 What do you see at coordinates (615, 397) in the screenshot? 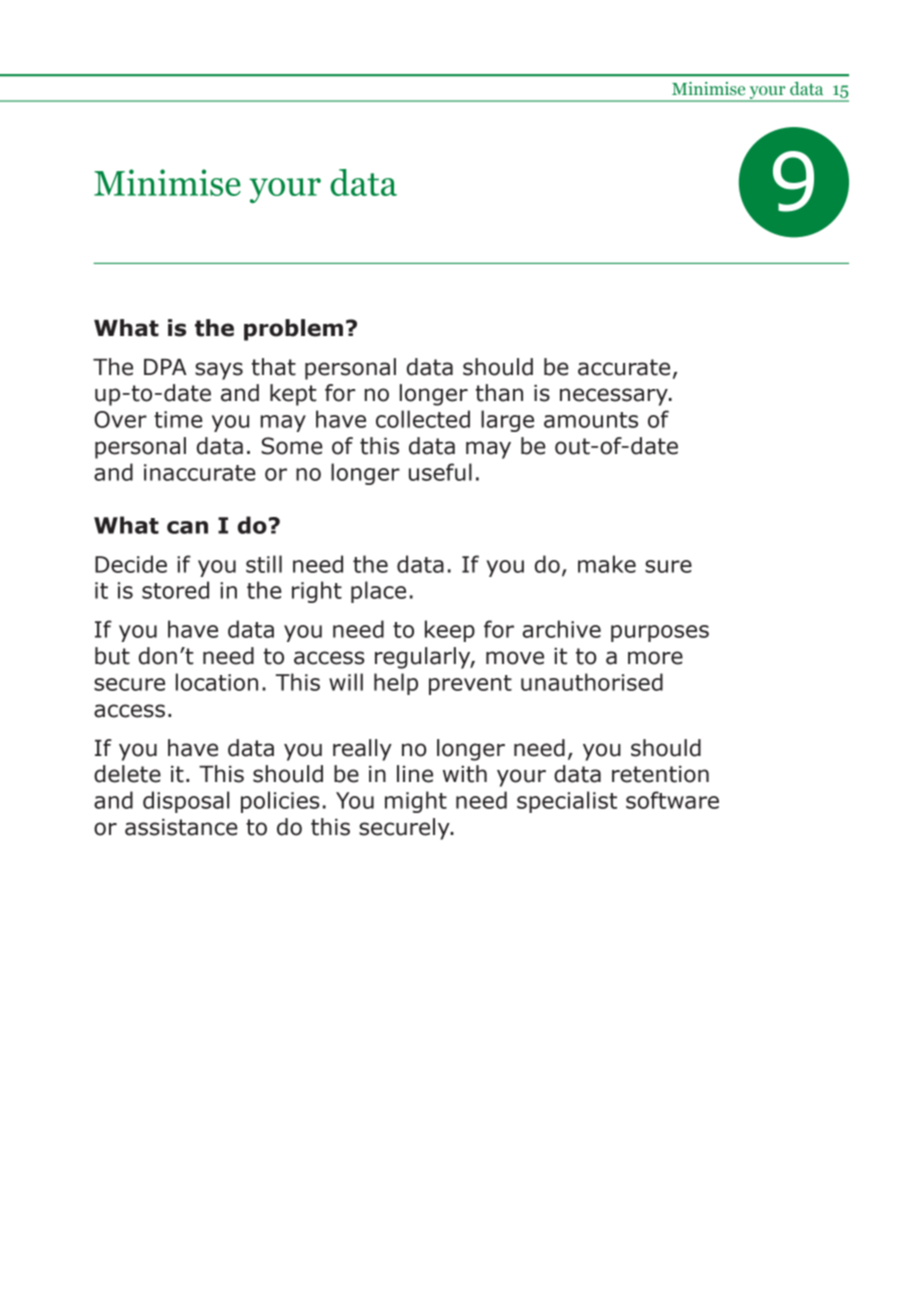
I see `necessary` at bounding box center [615, 397].
